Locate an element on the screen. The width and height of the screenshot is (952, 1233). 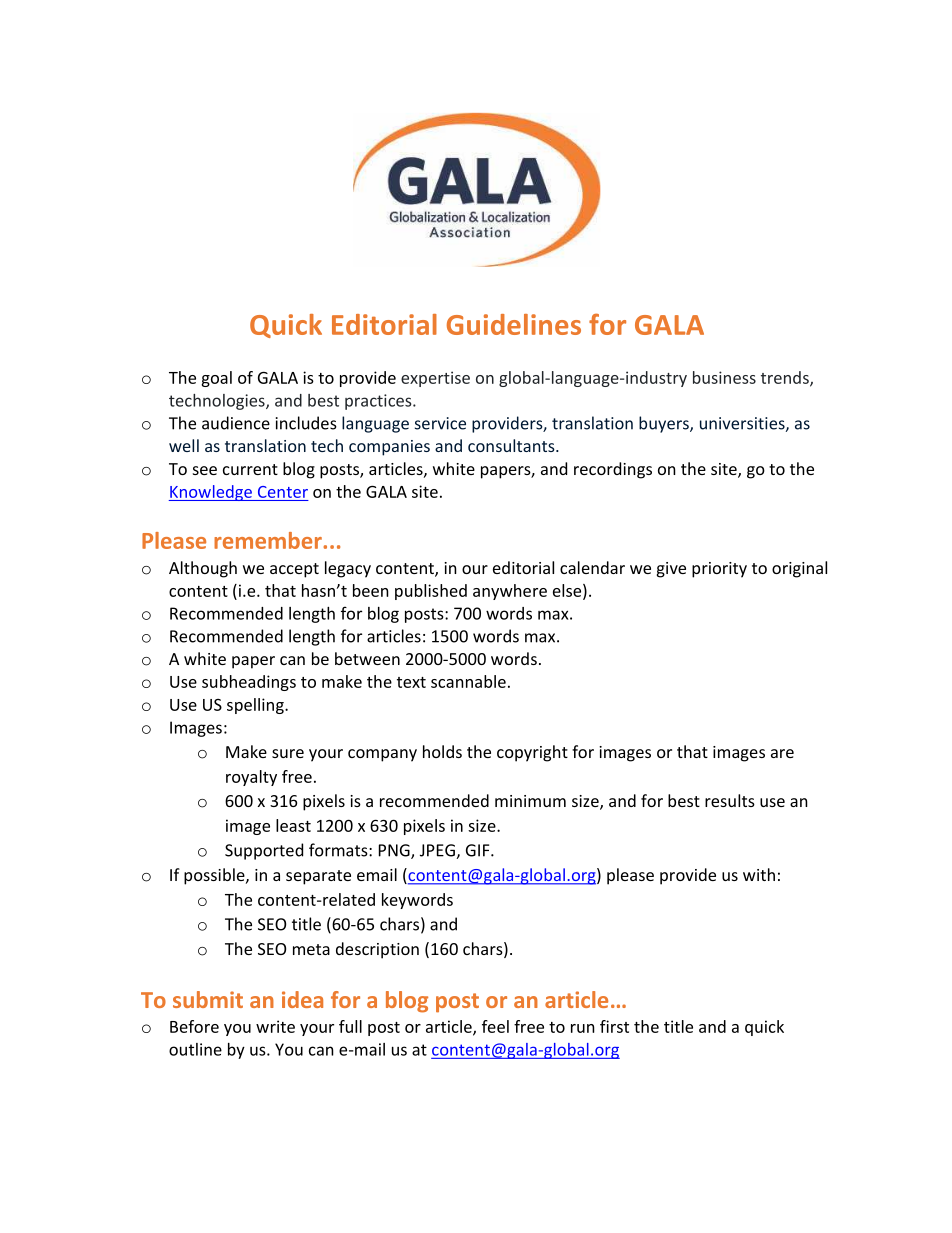
business is located at coordinates (724, 377).
